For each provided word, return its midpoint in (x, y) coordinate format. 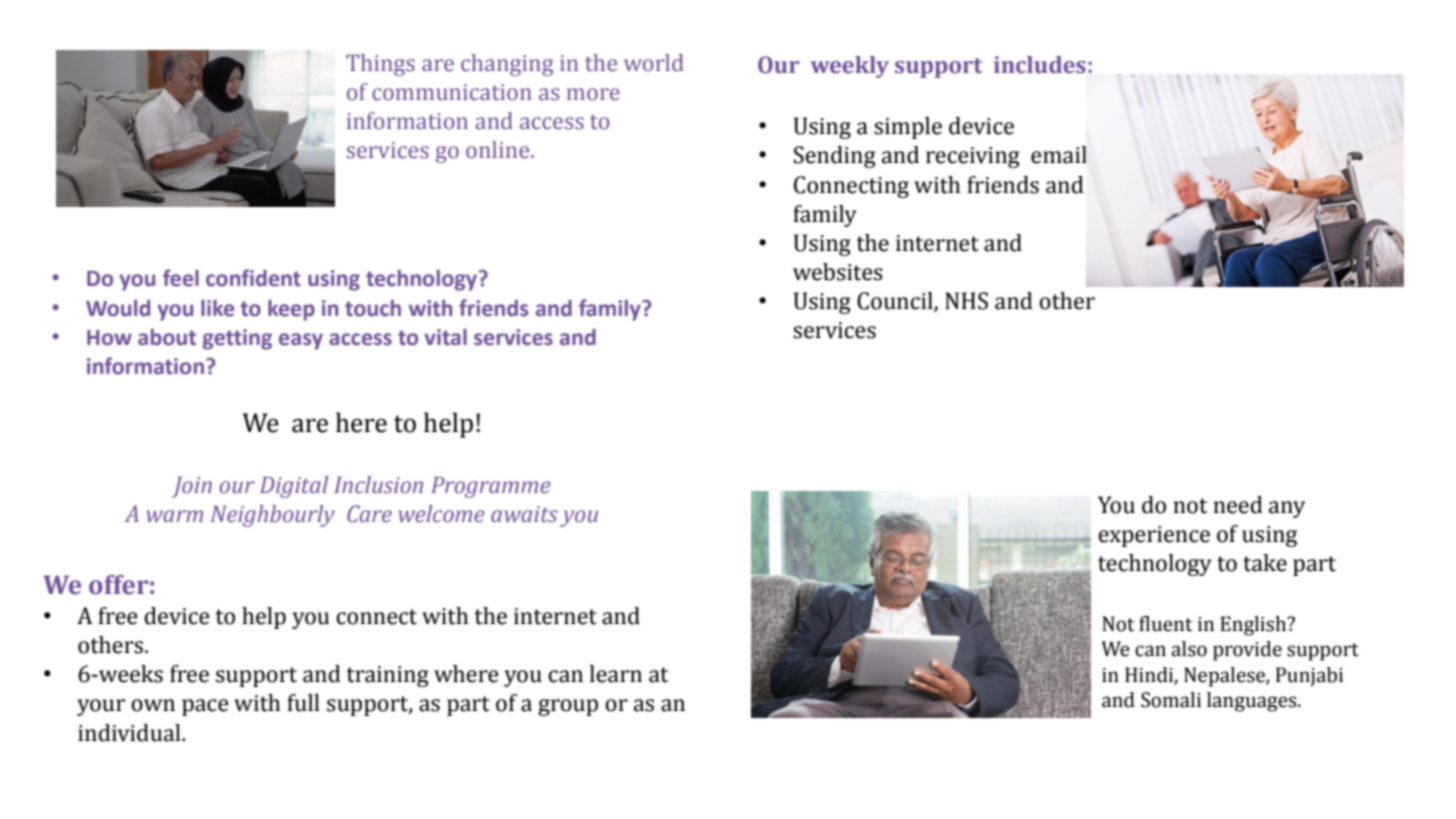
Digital (294, 487)
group (568, 707)
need (1238, 505)
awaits (524, 514)
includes (1040, 65)
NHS (966, 301)
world (654, 63)
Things (380, 65)
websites (838, 272)
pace (205, 707)
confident (253, 278)
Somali (1171, 700)
